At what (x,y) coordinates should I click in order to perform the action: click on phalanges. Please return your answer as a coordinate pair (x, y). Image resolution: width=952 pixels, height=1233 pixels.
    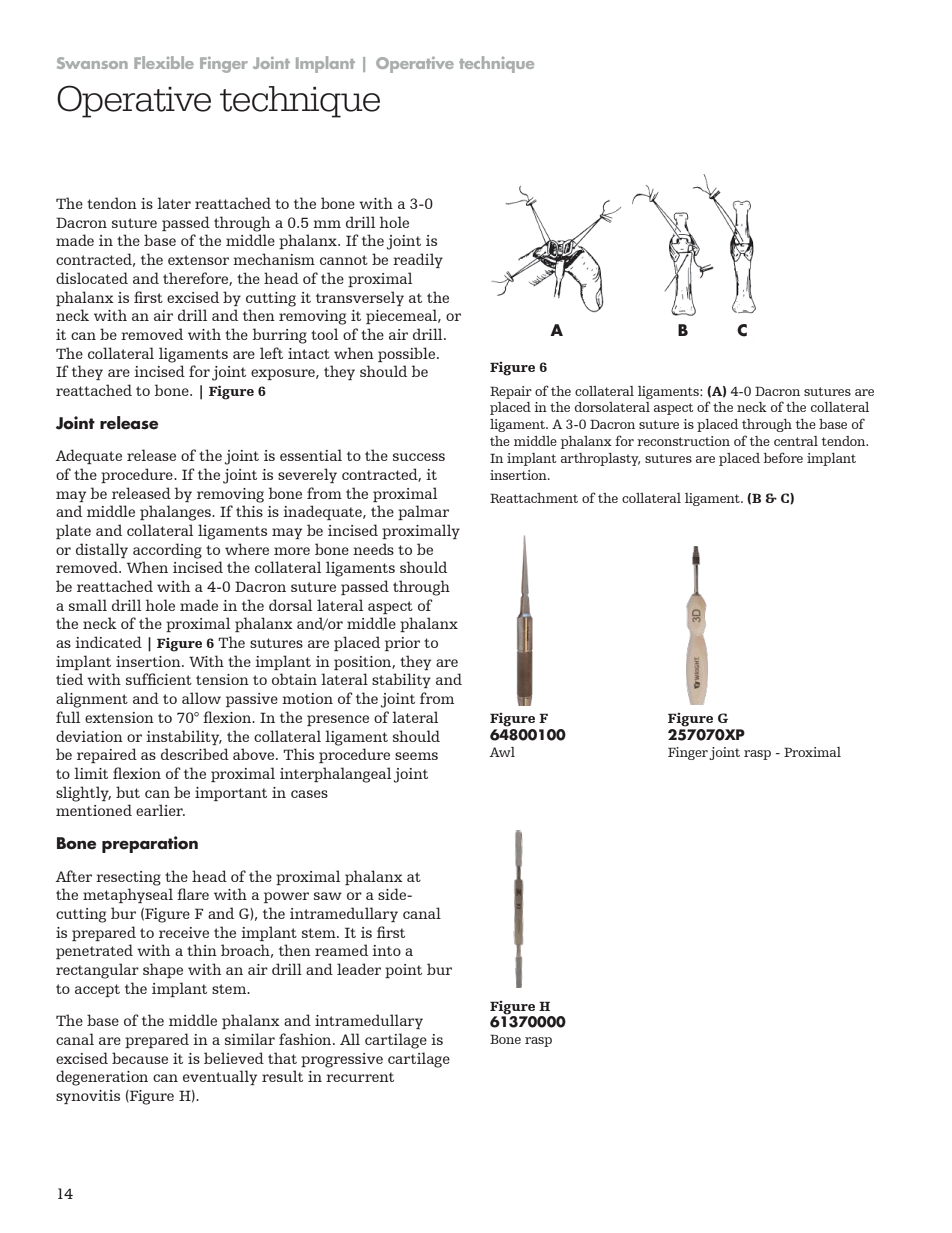
    Looking at the image, I should click on (176, 513).
